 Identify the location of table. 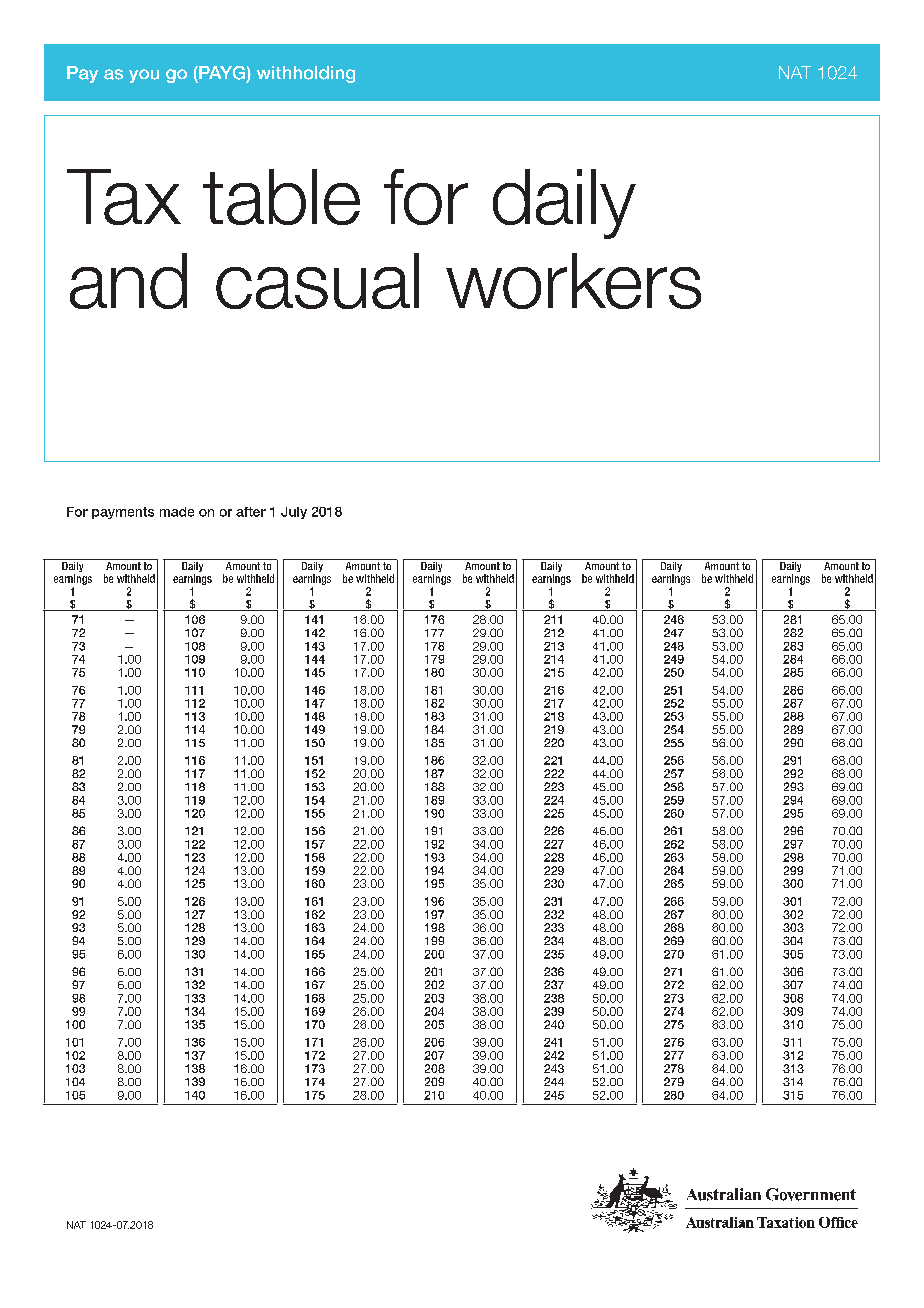
(281, 197).
